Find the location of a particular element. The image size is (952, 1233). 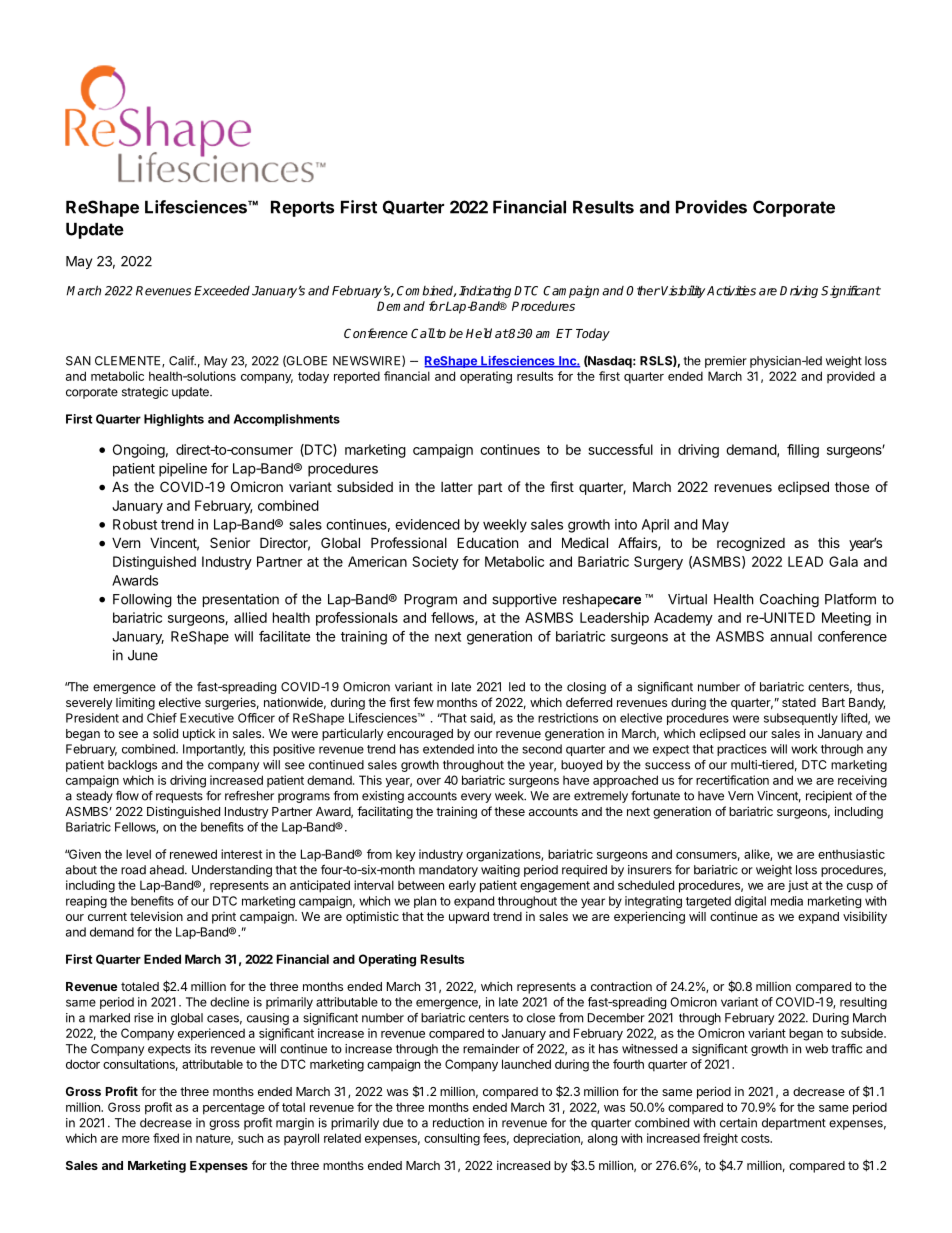

recipient is located at coordinates (829, 797).
